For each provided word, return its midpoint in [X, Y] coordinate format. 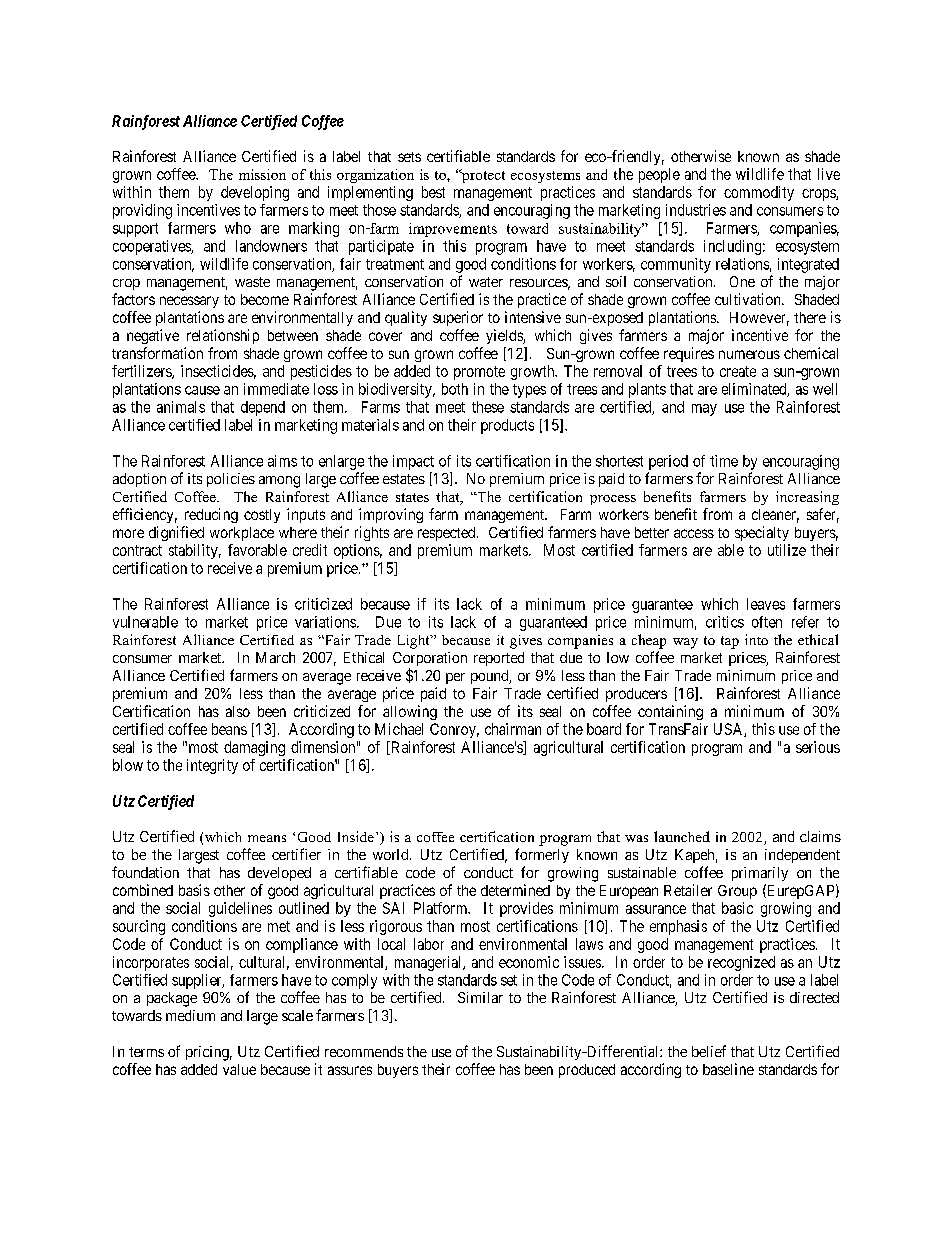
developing [255, 193]
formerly [542, 855]
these [488, 407]
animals [181, 407]
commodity [759, 193]
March [275, 657]
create [738, 371]
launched [682, 836]
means [267, 838]
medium [190, 1015]
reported [499, 659]
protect [482, 176]
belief [709, 1051]
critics [725, 622]
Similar [480, 997]
